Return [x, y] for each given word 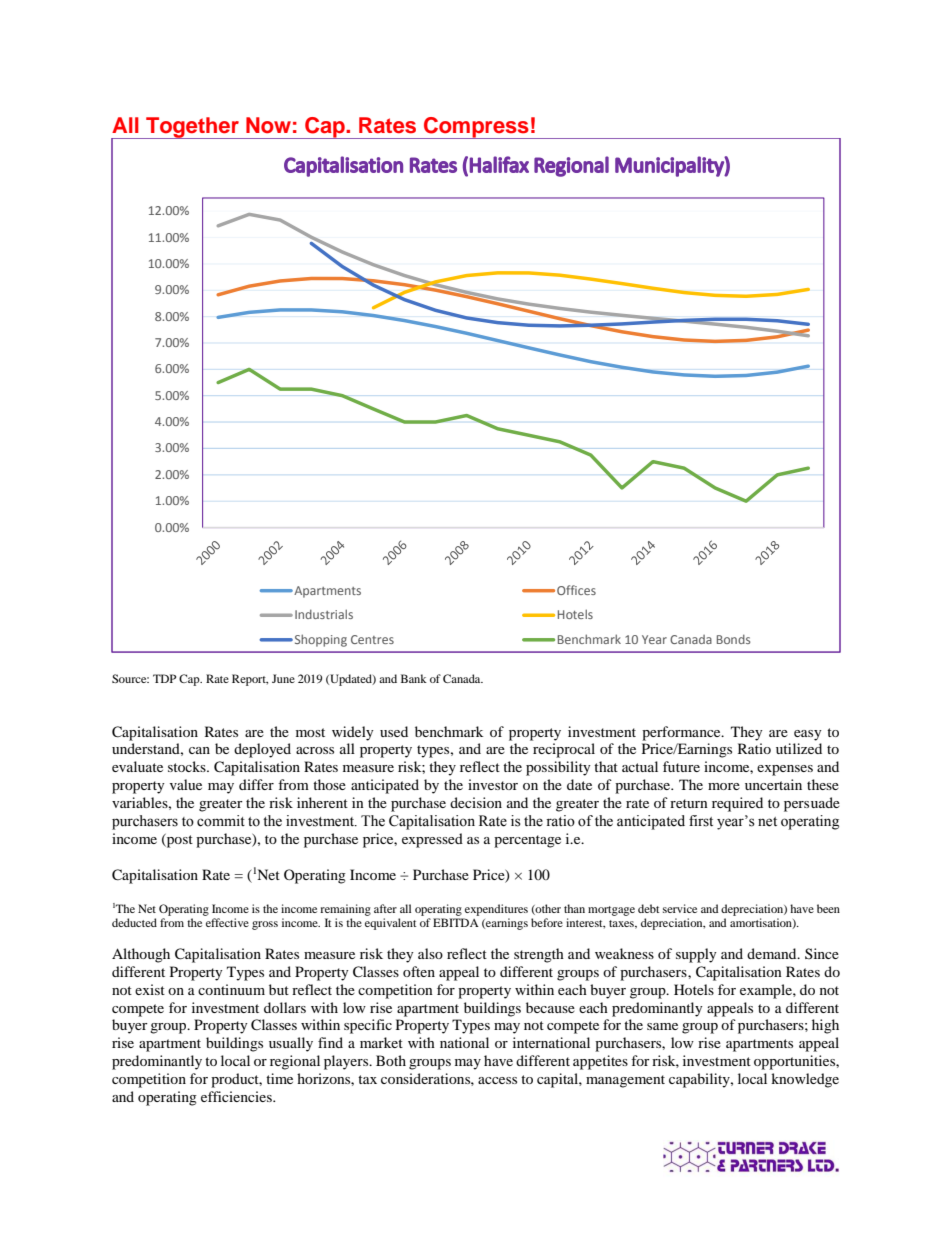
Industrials [324, 614]
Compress [476, 128]
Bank [414, 678]
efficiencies [237, 1096]
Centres [372, 639]
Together [192, 128]
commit [221, 821]
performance [682, 733]
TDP [164, 678]
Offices [576, 590]
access [497, 1080]
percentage [527, 841]
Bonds [733, 639]
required [737, 804]
